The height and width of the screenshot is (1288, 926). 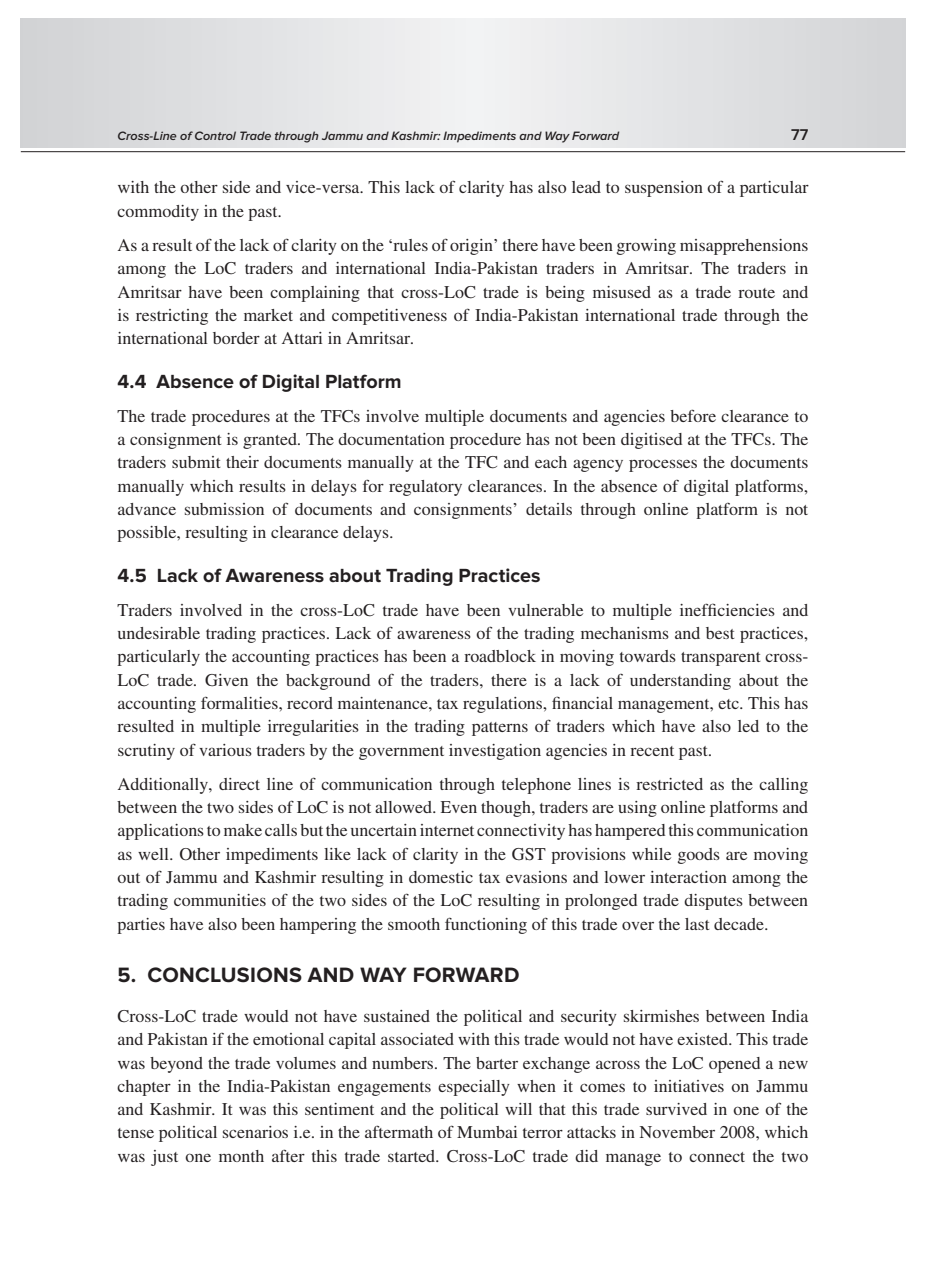 What do you see at coordinates (391, 439) in the screenshot?
I see `documentation` at bounding box center [391, 439].
